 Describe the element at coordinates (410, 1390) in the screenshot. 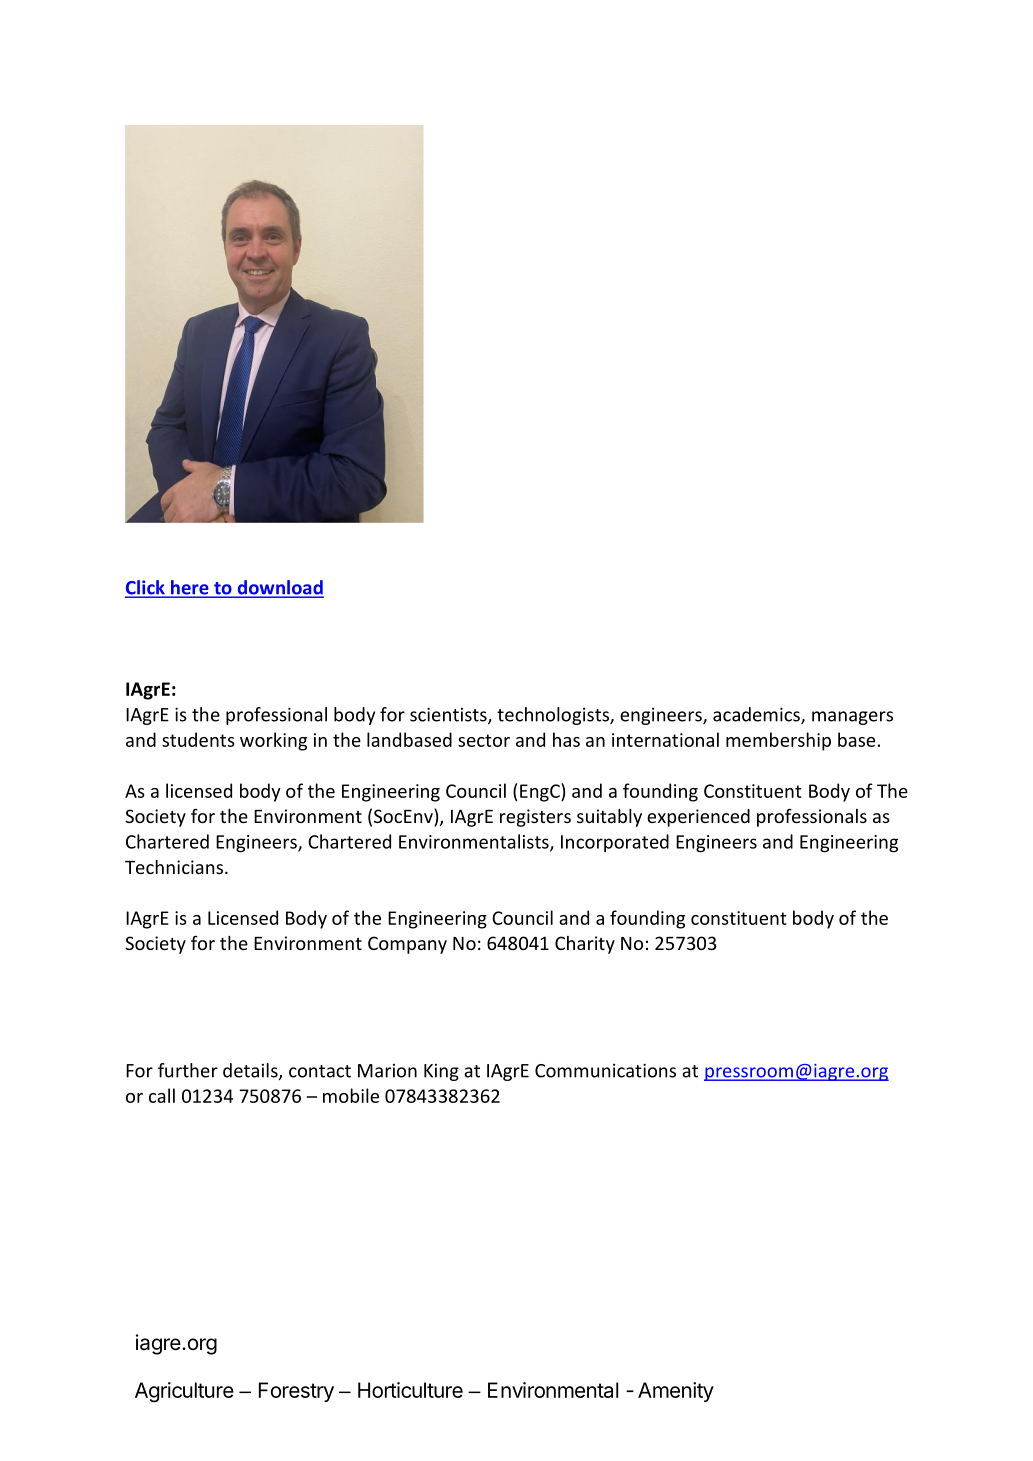

I see `Horticulture` at that location.
